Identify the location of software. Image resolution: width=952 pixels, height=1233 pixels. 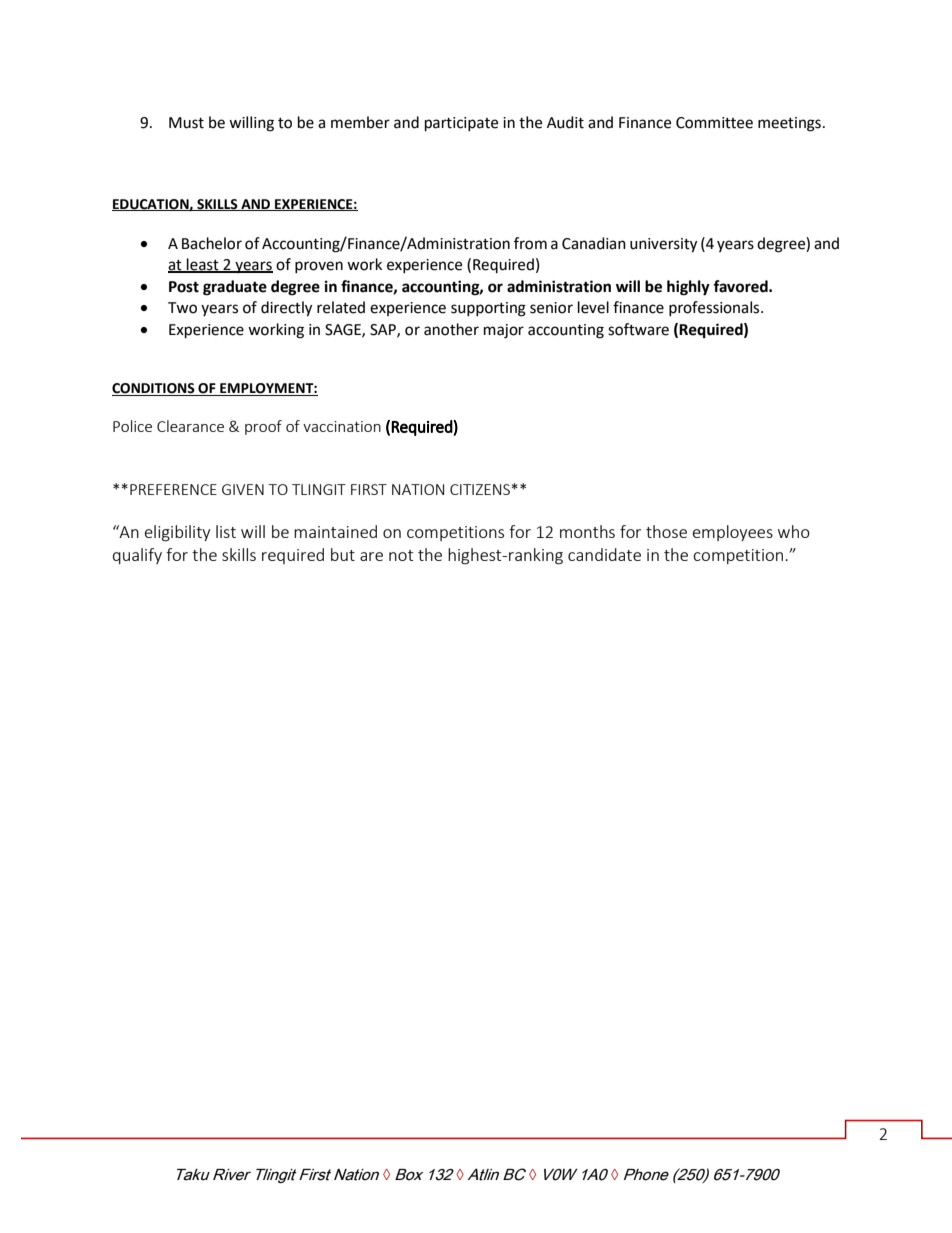
(638, 329).
